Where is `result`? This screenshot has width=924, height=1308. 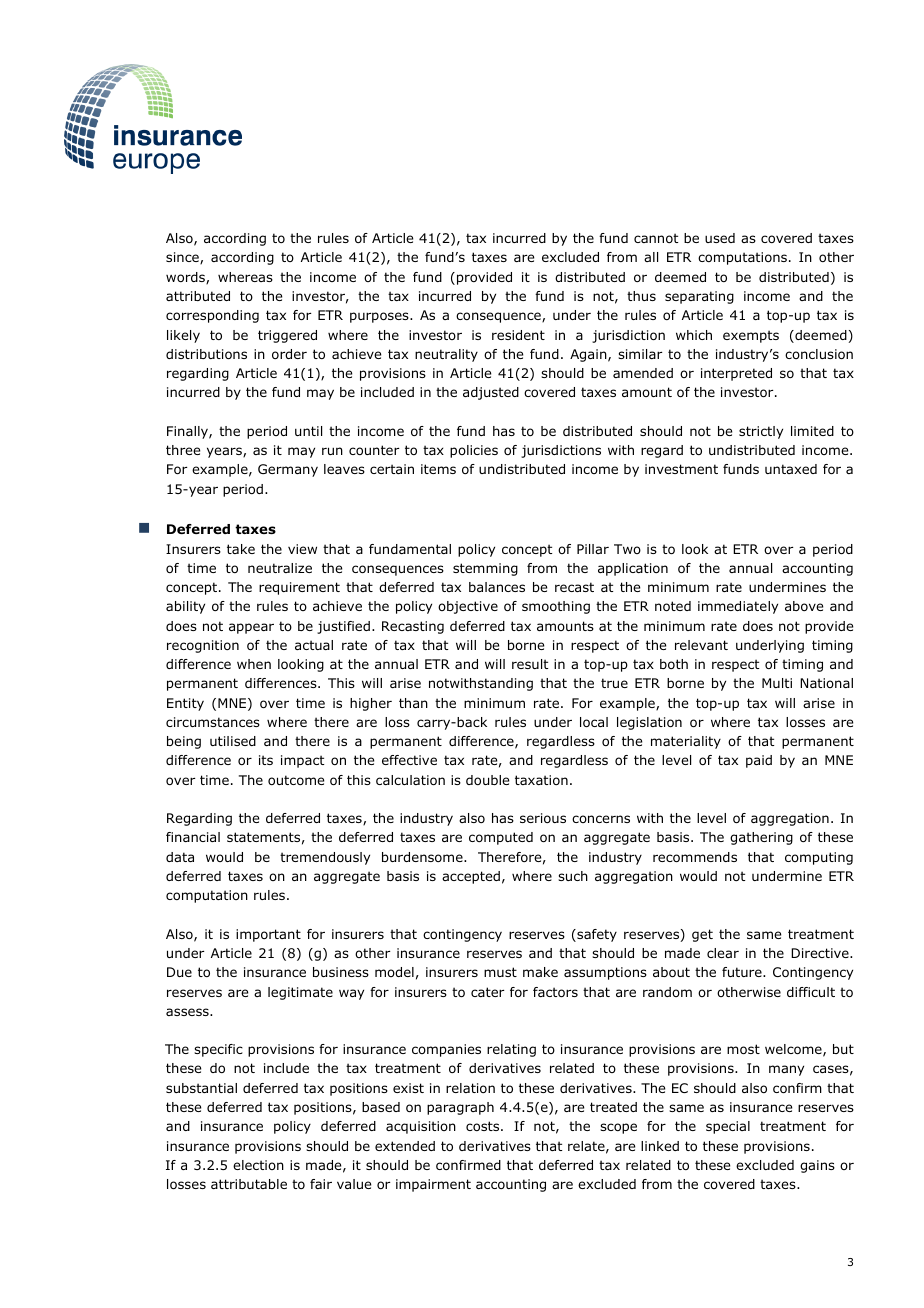 result is located at coordinates (530, 664).
